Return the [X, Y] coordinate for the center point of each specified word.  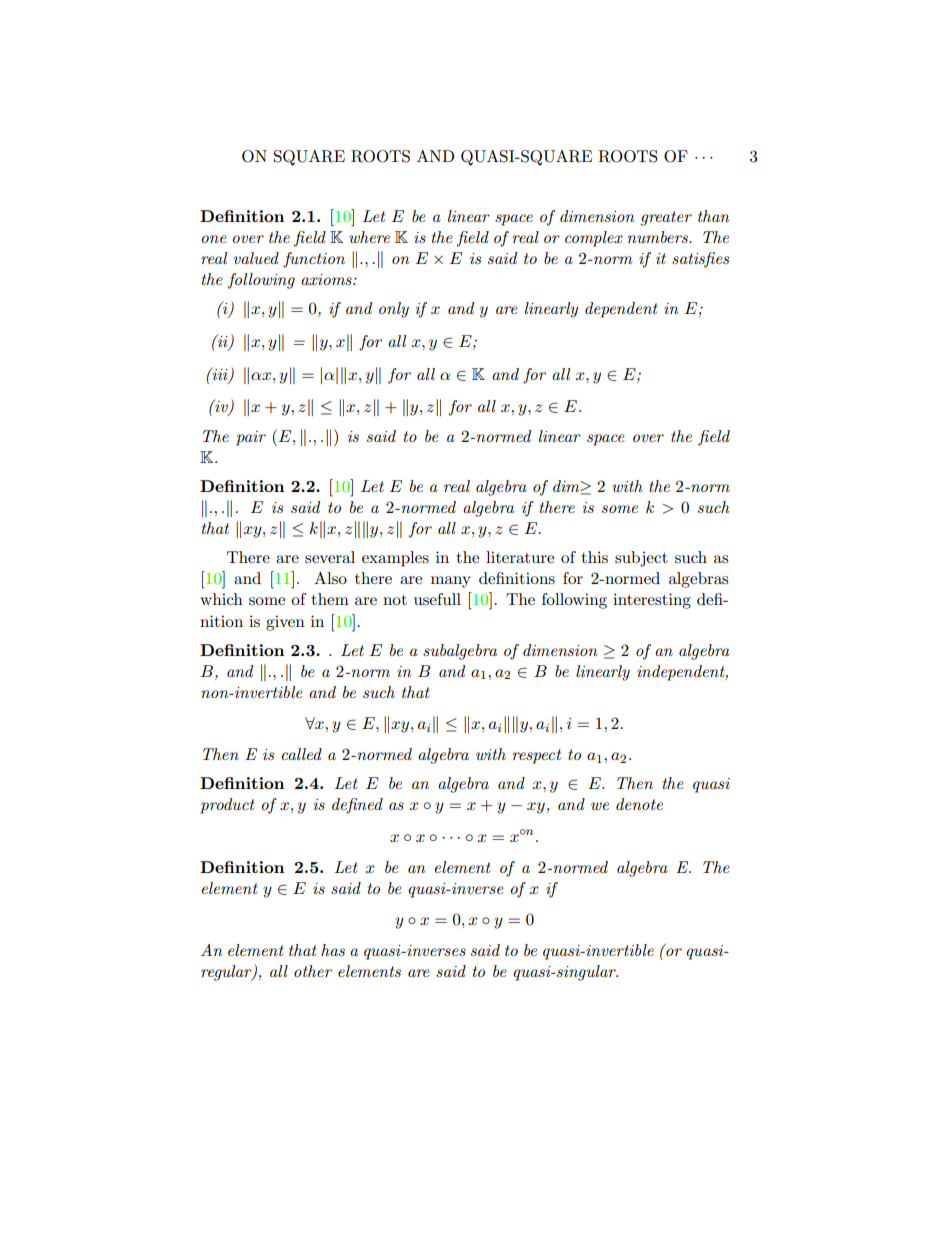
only [394, 310]
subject [641, 559]
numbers [659, 237]
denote [639, 804]
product [227, 806]
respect [536, 756]
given [285, 623]
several [330, 557]
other [313, 971]
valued [256, 258]
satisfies [700, 260]
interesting [652, 601]
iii [220, 374]
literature [520, 557]
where [369, 237]
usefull [437, 599]
